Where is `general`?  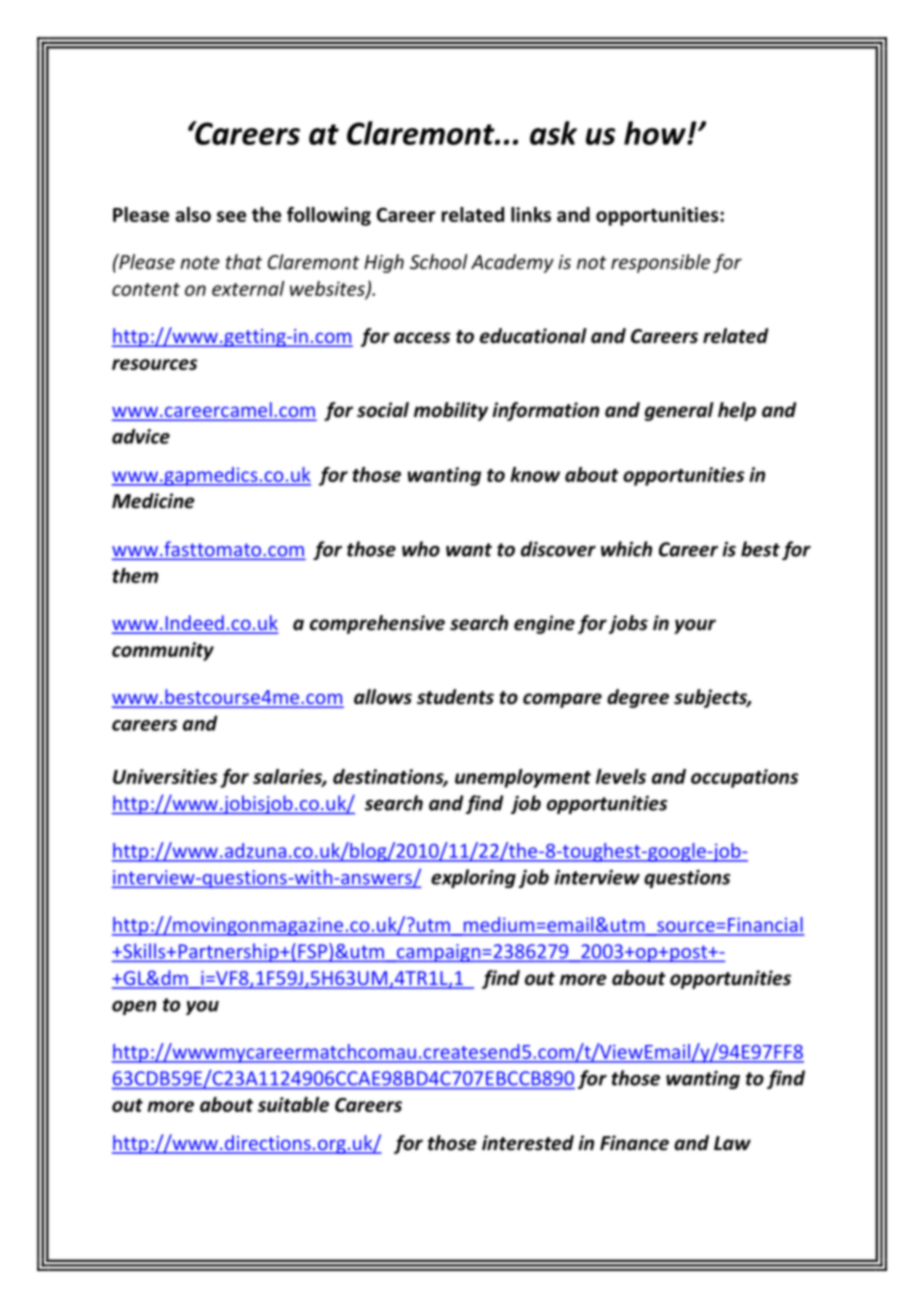 general is located at coordinates (679, 411).
